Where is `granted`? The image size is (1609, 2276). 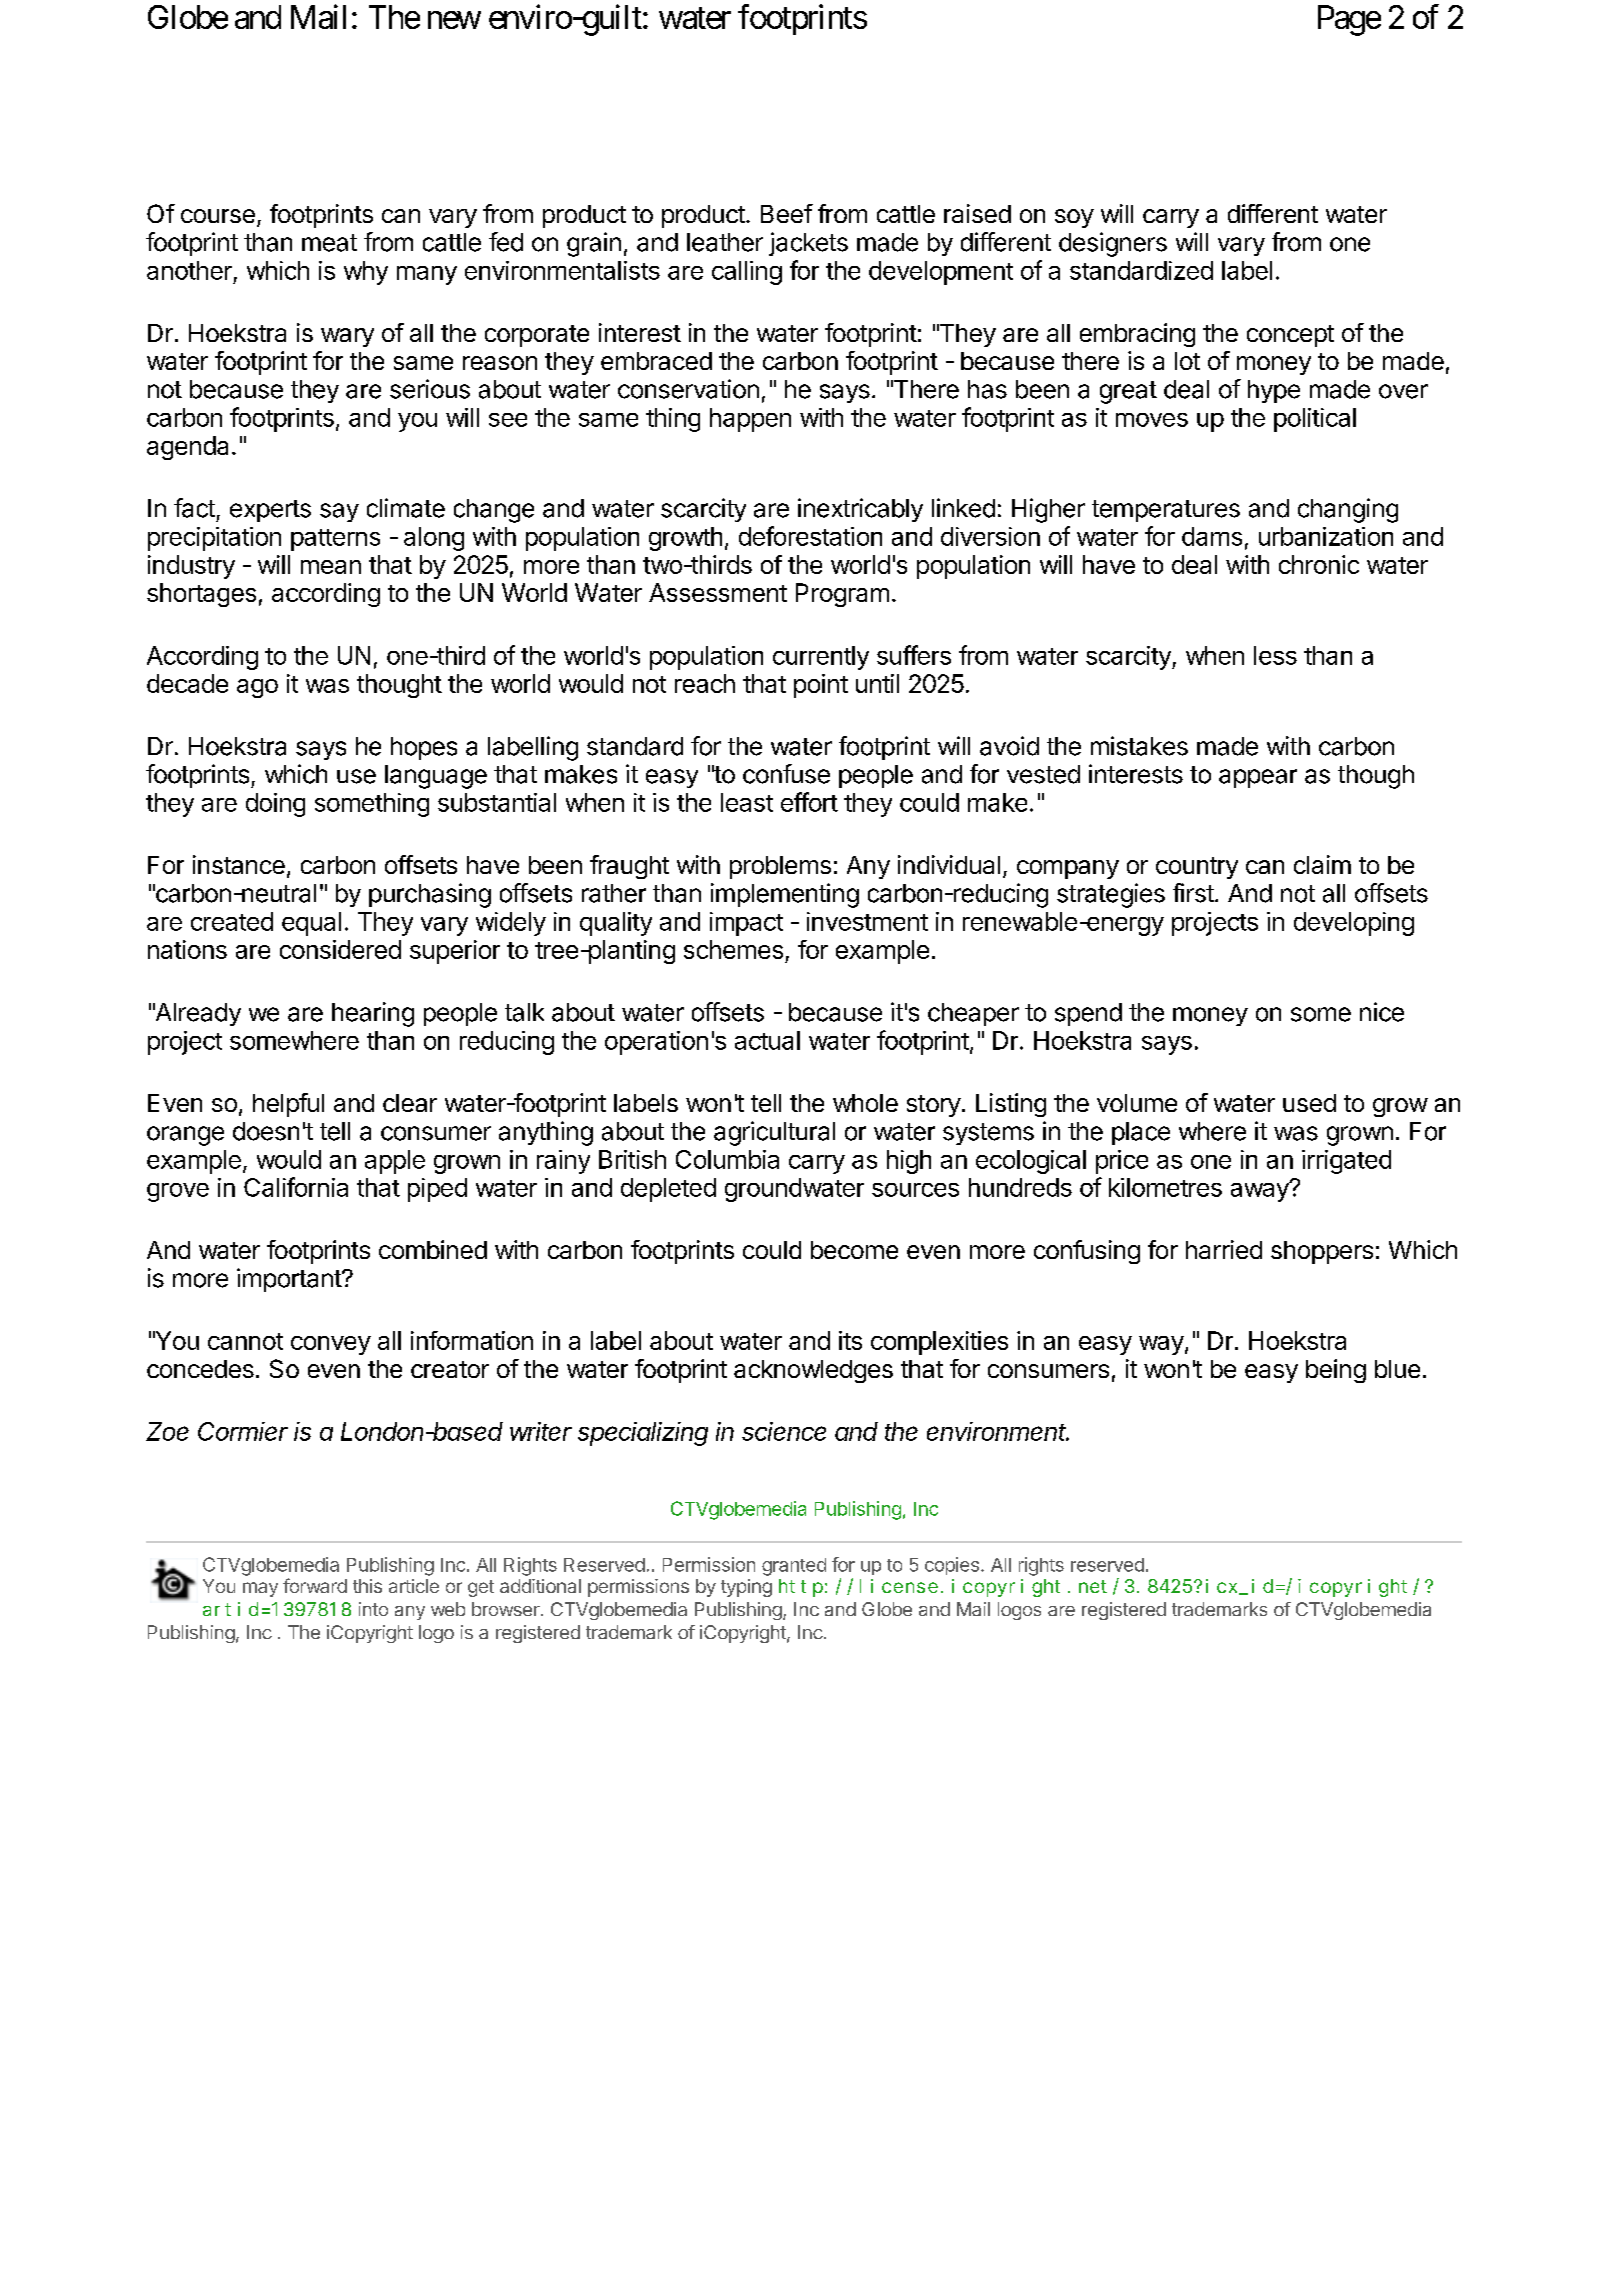
granted is located at coordinates (794, 1567).
